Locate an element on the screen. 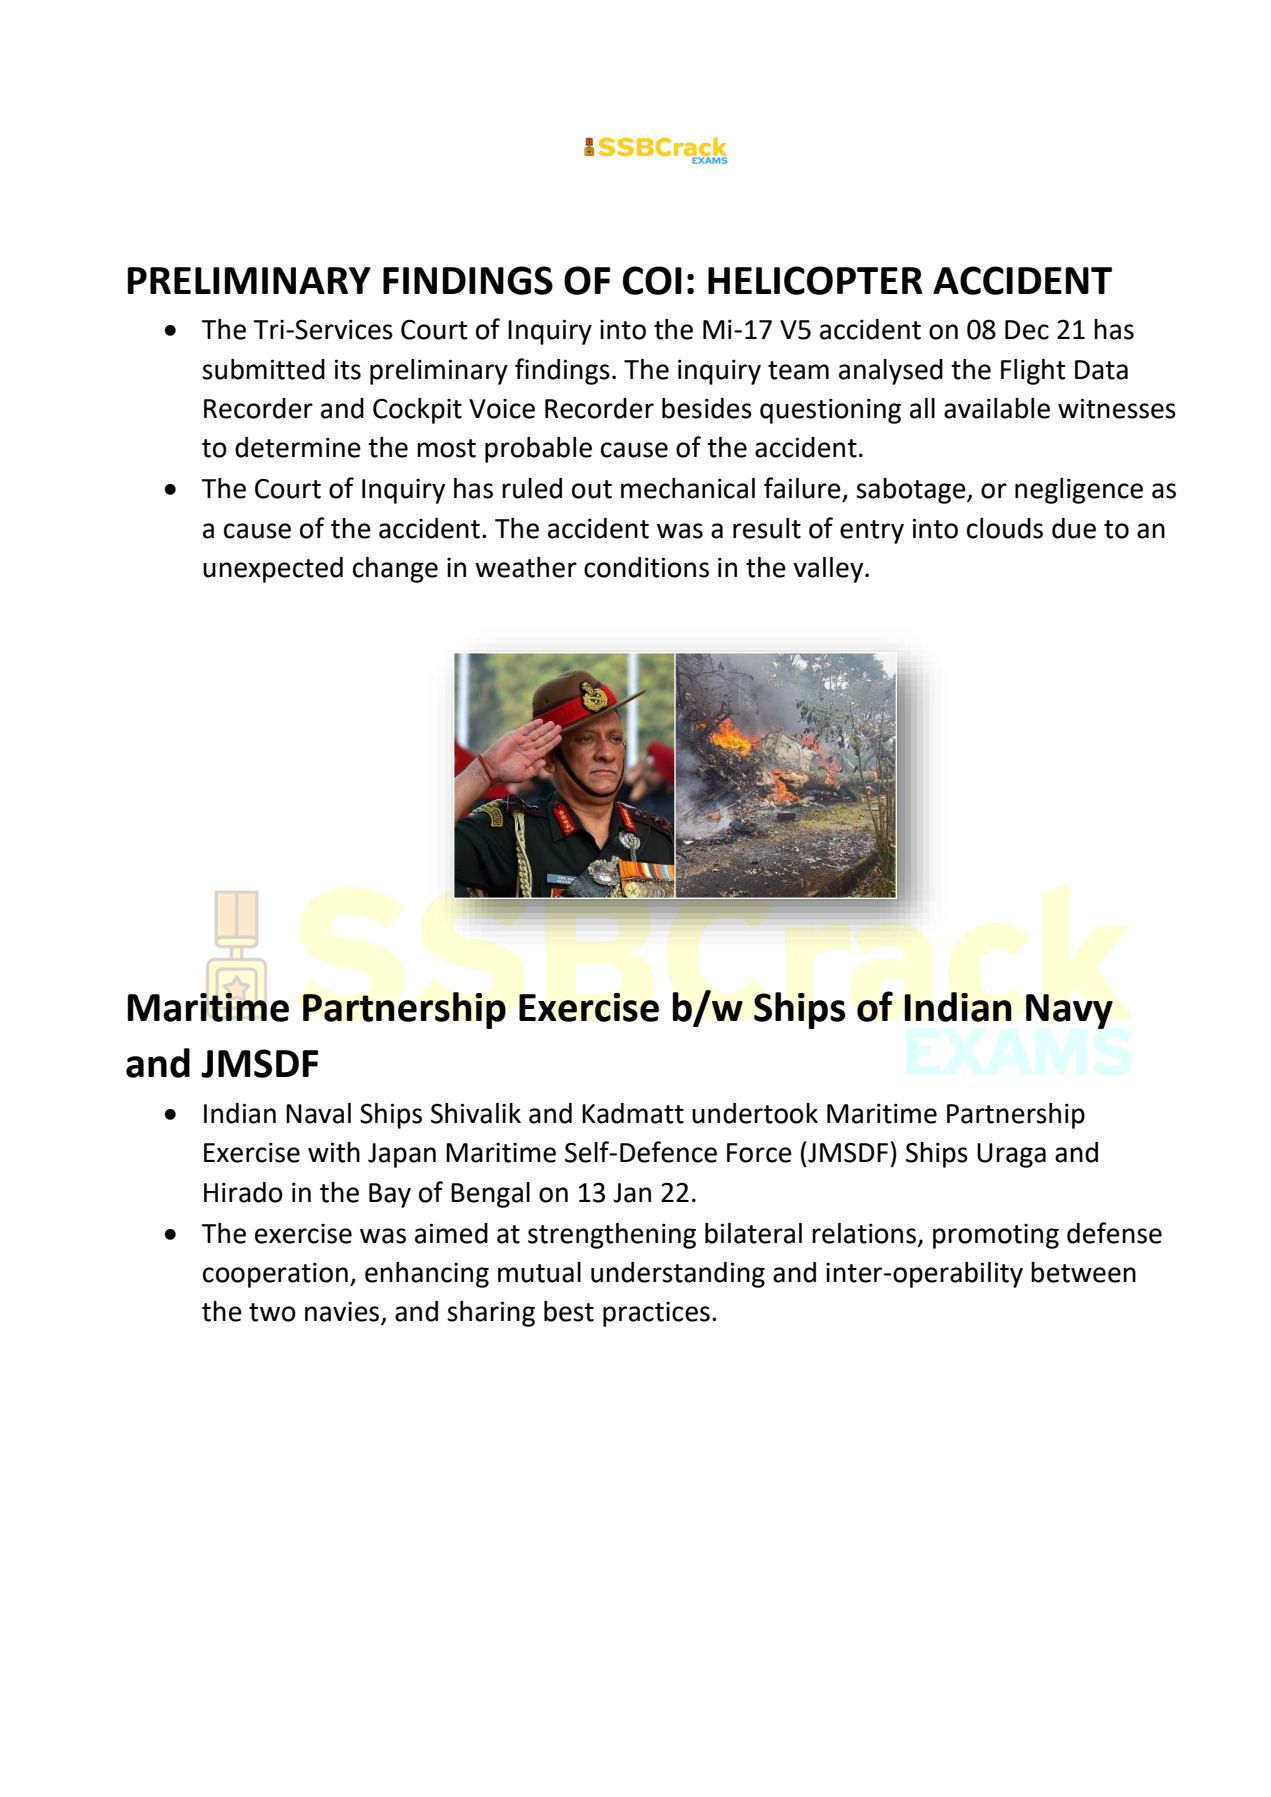 This screenshot has height=1797, width=1271. its is located at coordinates (348, 369).
